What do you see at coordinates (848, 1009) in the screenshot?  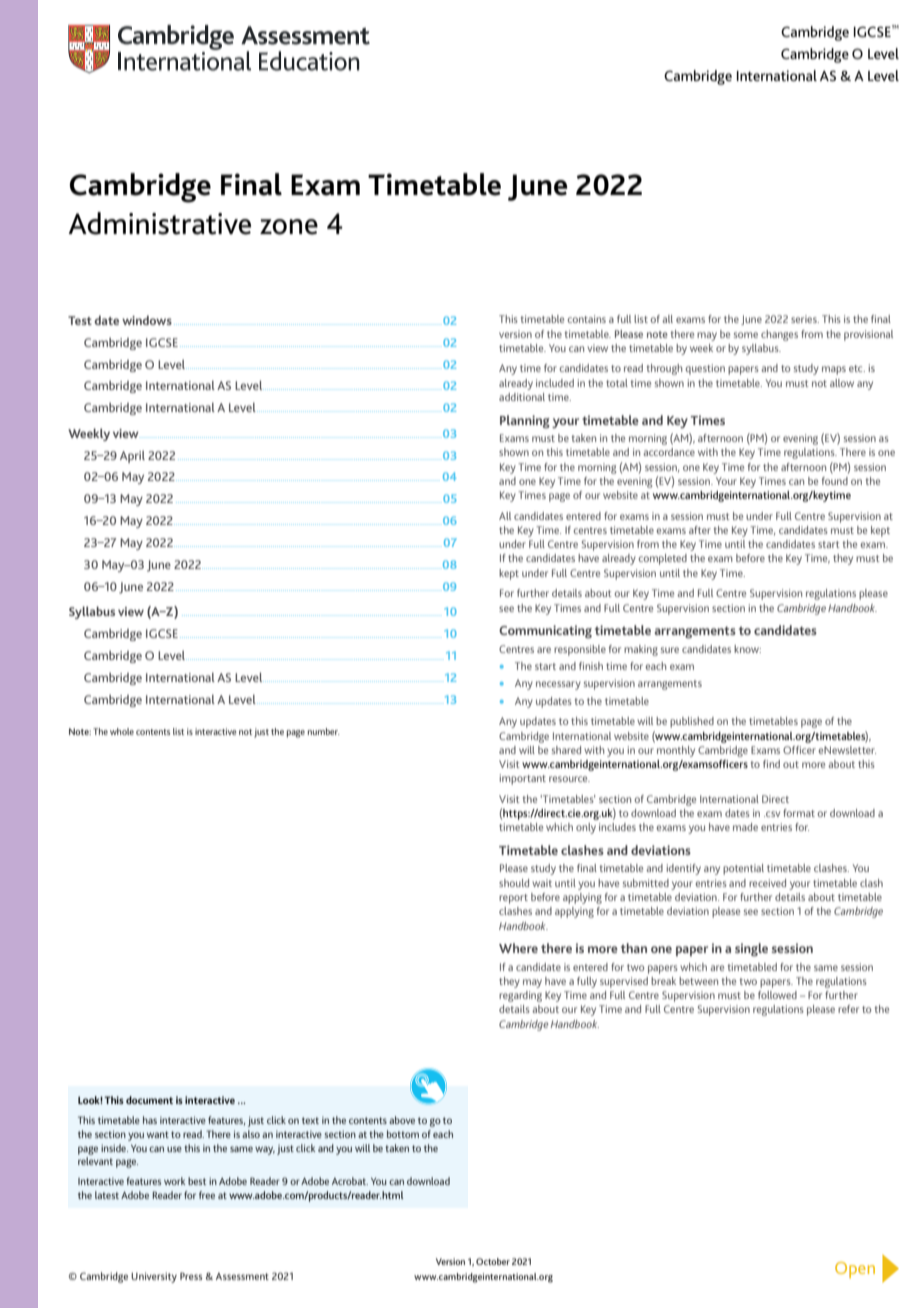 I see `refer` at bounding box center [848, 1009].
